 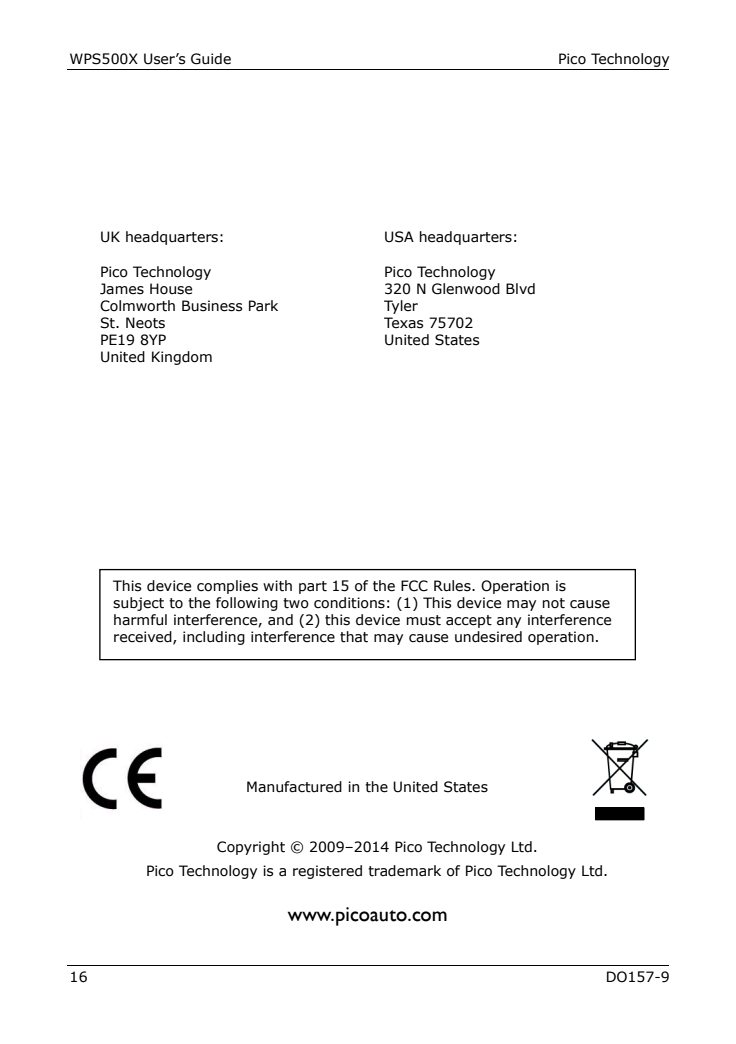 I want to click on undesired, so click(x=488, y=637).
